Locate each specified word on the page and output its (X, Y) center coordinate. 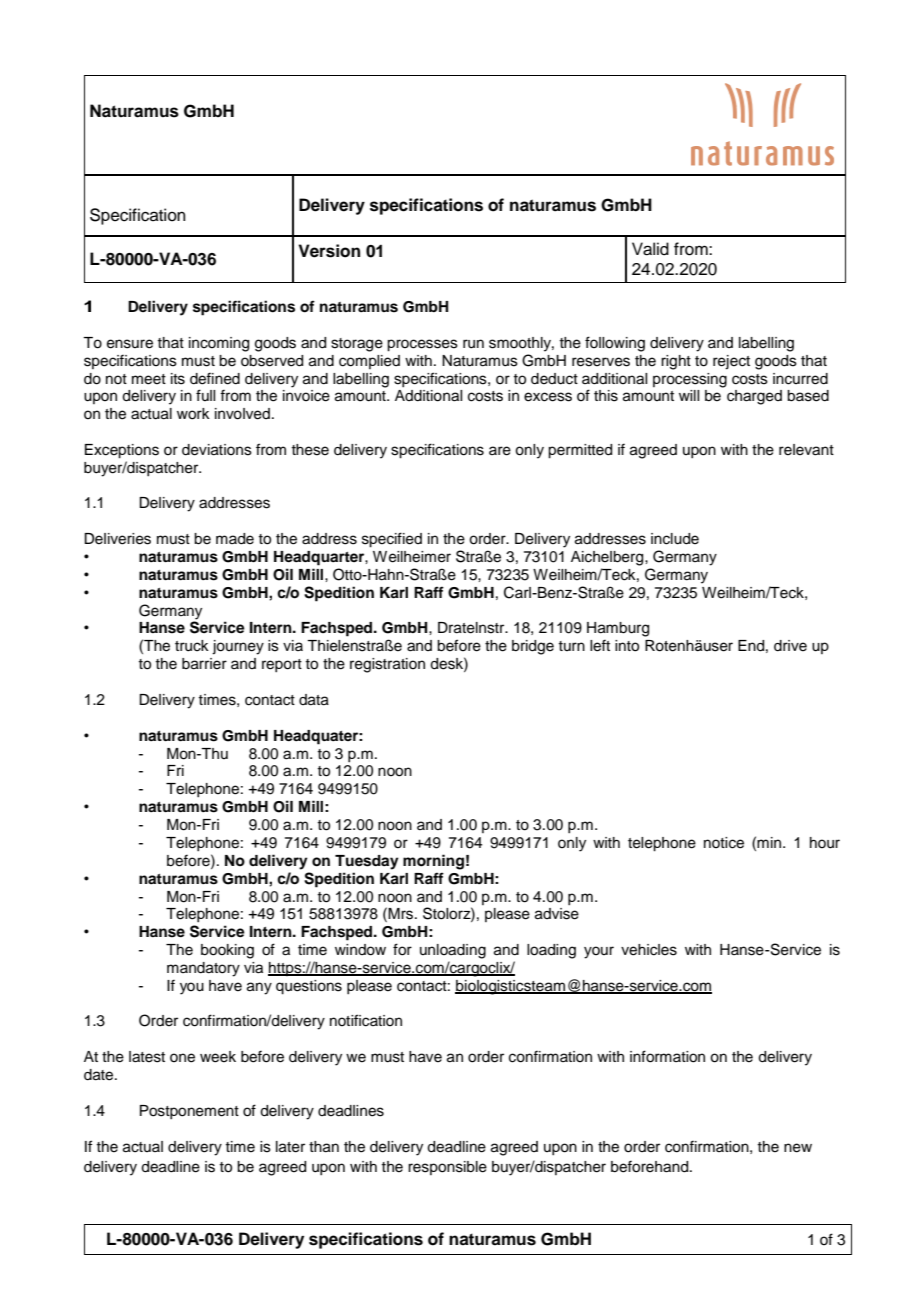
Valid (650, 249)
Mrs (402, 914)
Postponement (189, 1112)
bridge (533, 647)
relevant (806, 450)
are (500, 451)
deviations (217, 450)
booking (227, 951)
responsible (447, 1168)
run (473, 344)
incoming (219, 344)
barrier (204, 664)
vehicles (649, 950)
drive (790, 646)
